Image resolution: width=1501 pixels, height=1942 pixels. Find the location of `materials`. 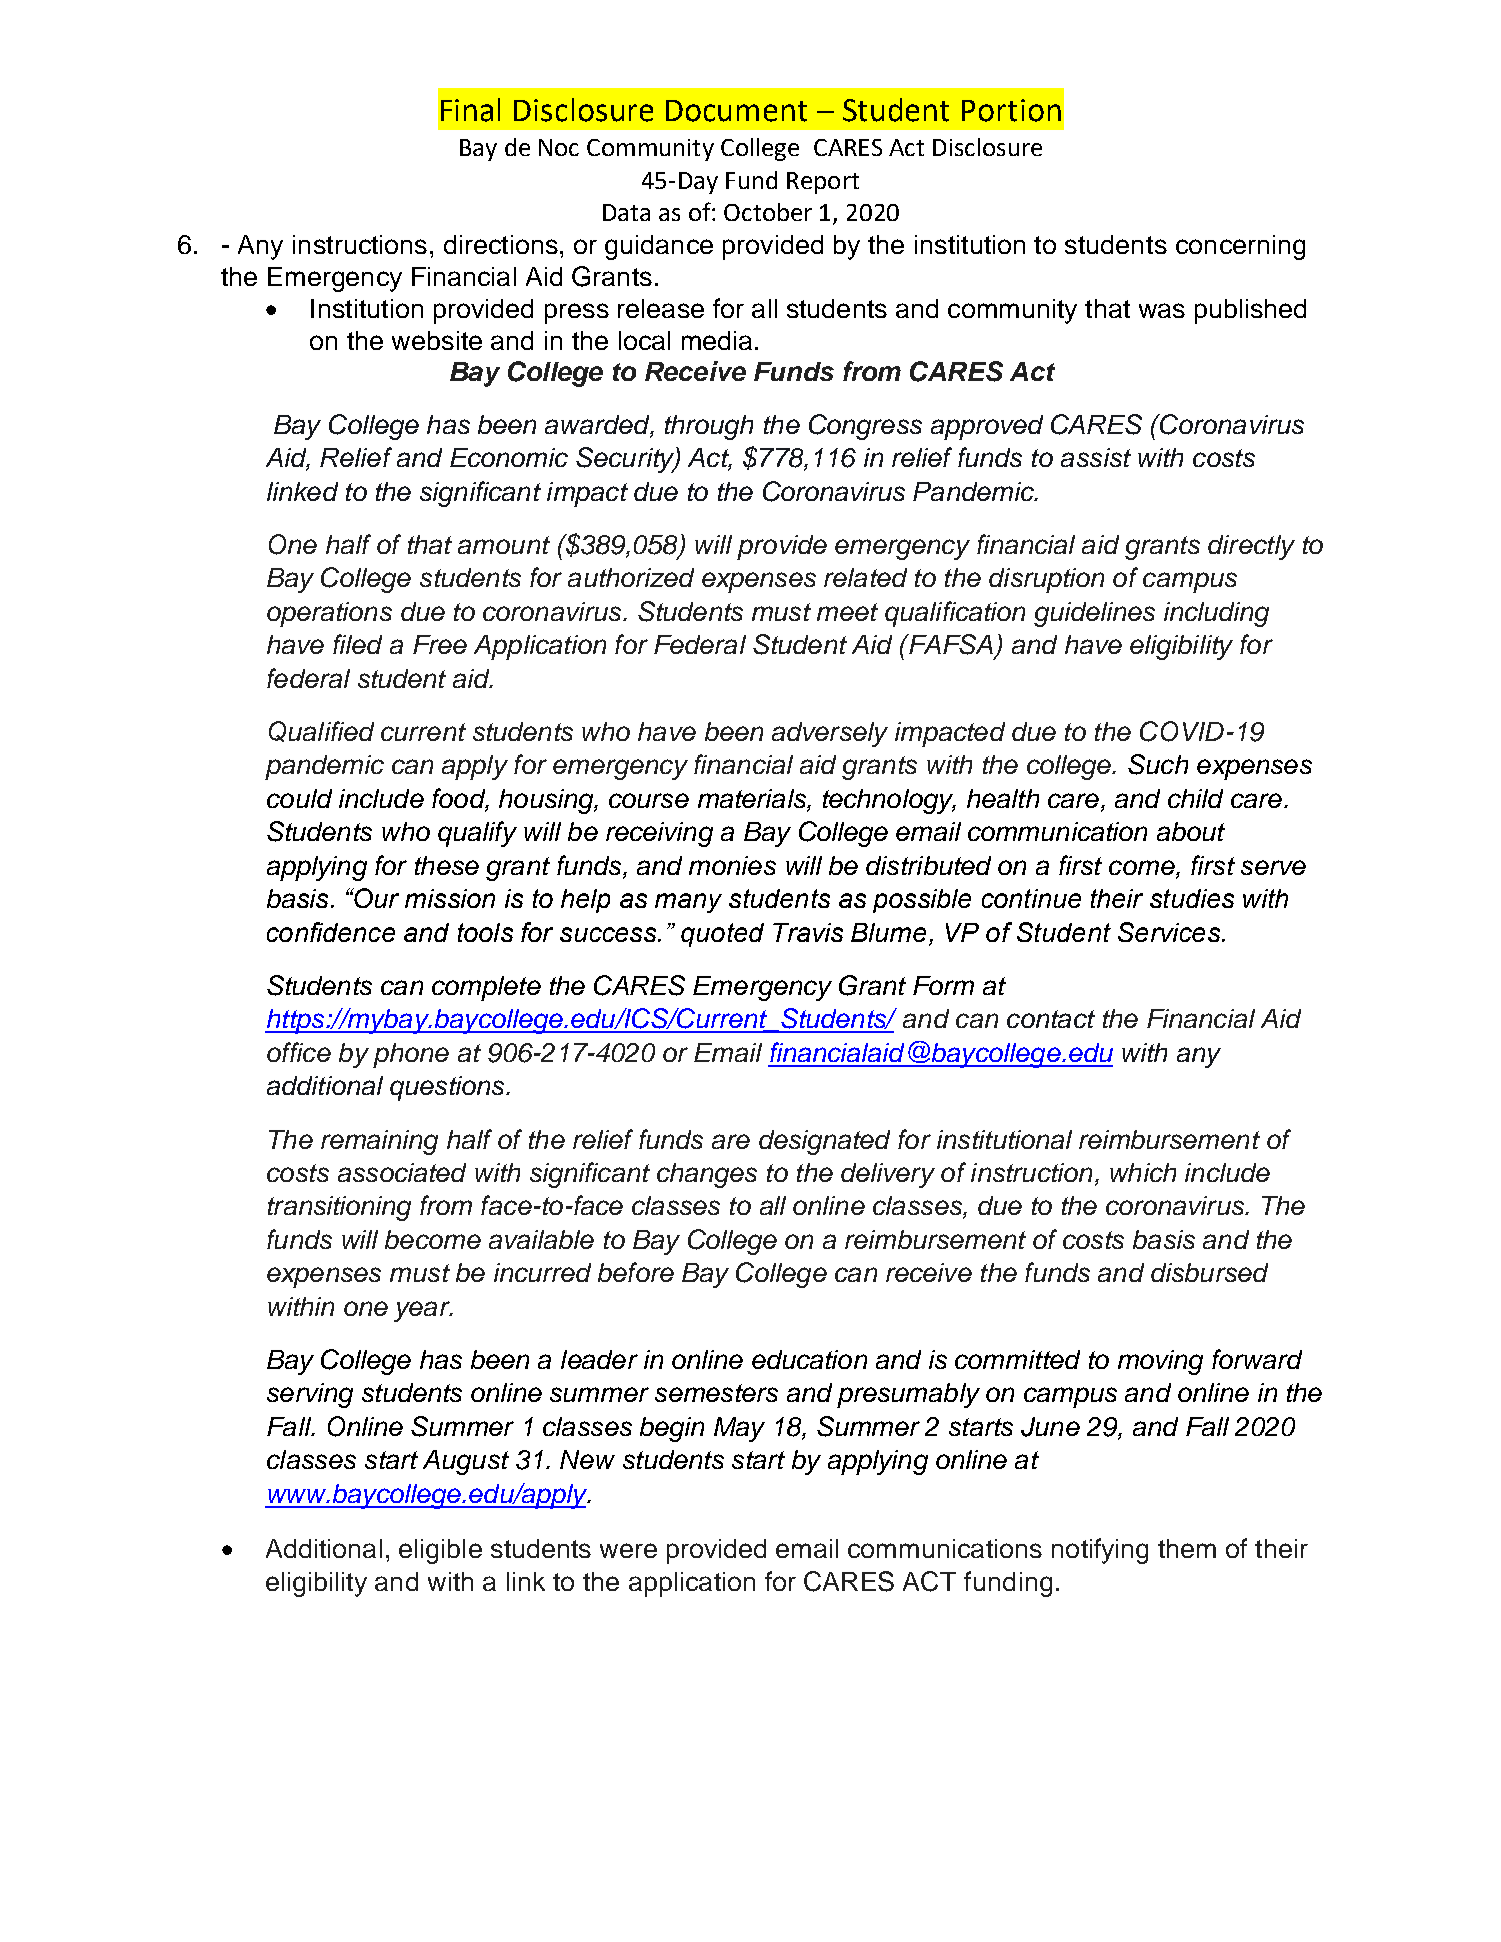

materials is located at coordinates (753, 798).
